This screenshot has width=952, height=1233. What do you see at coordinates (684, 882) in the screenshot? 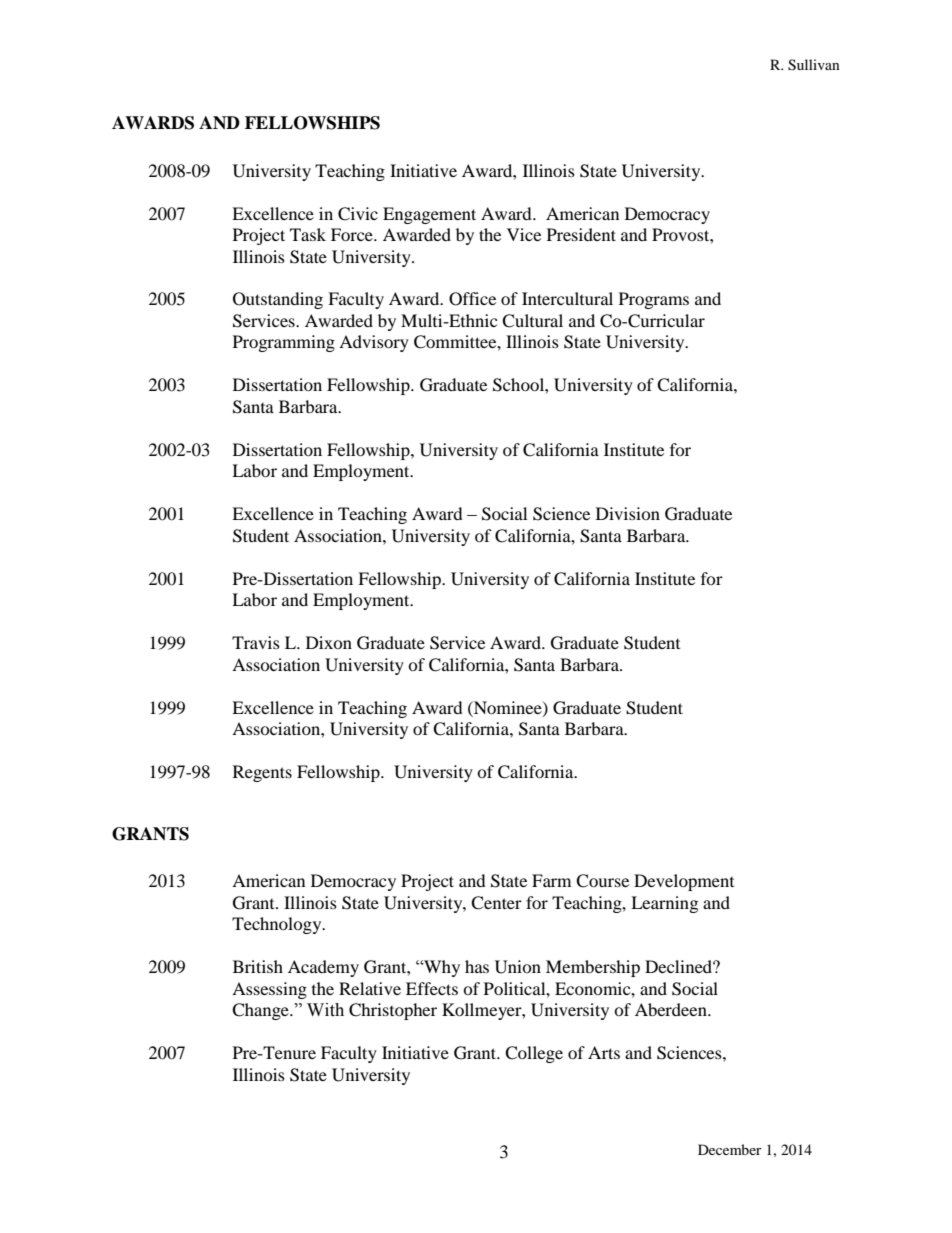
I see `Development` at bounding box center [684, 882].
